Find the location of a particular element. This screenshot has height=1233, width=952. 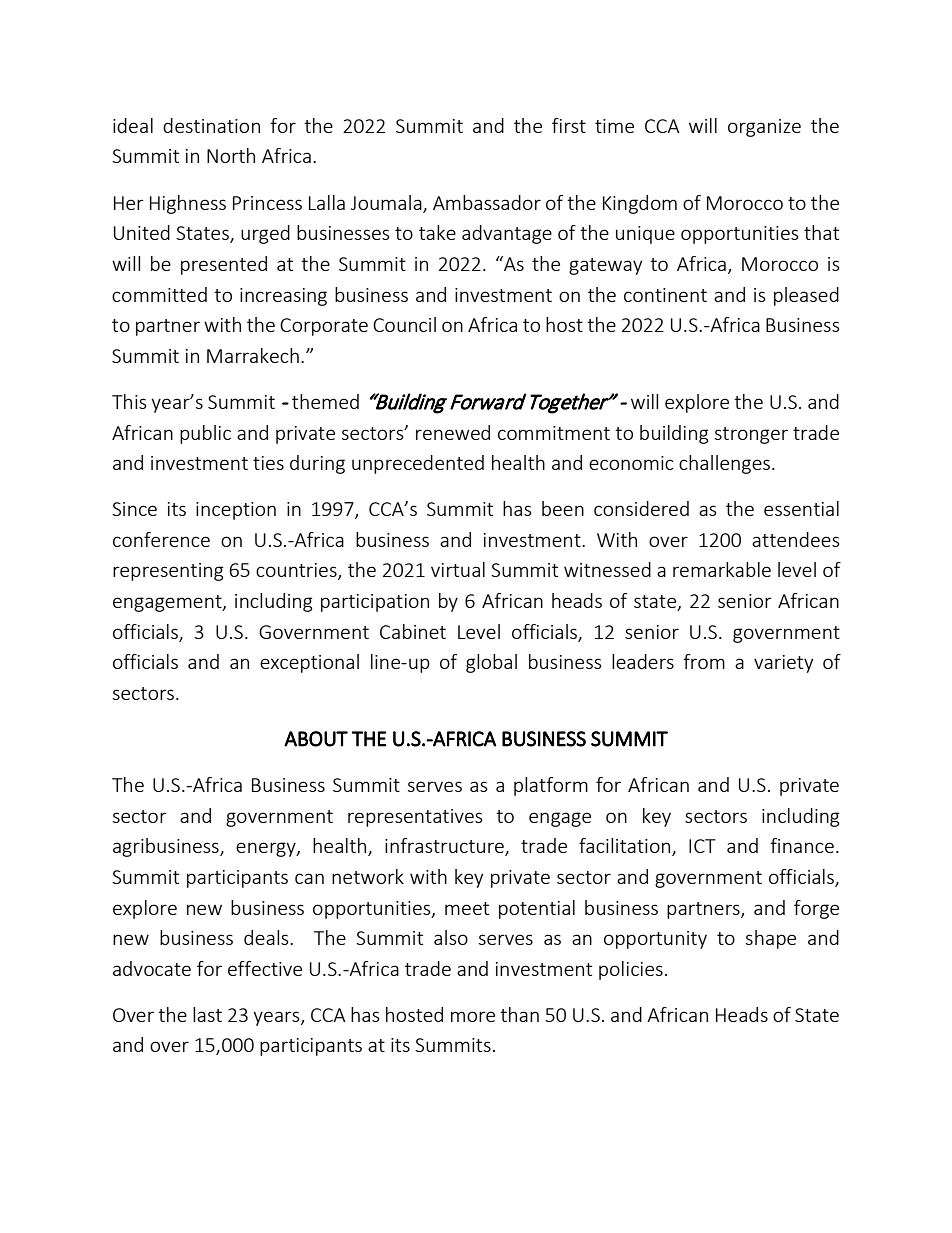

representing is located at coordinates (168, 572).
